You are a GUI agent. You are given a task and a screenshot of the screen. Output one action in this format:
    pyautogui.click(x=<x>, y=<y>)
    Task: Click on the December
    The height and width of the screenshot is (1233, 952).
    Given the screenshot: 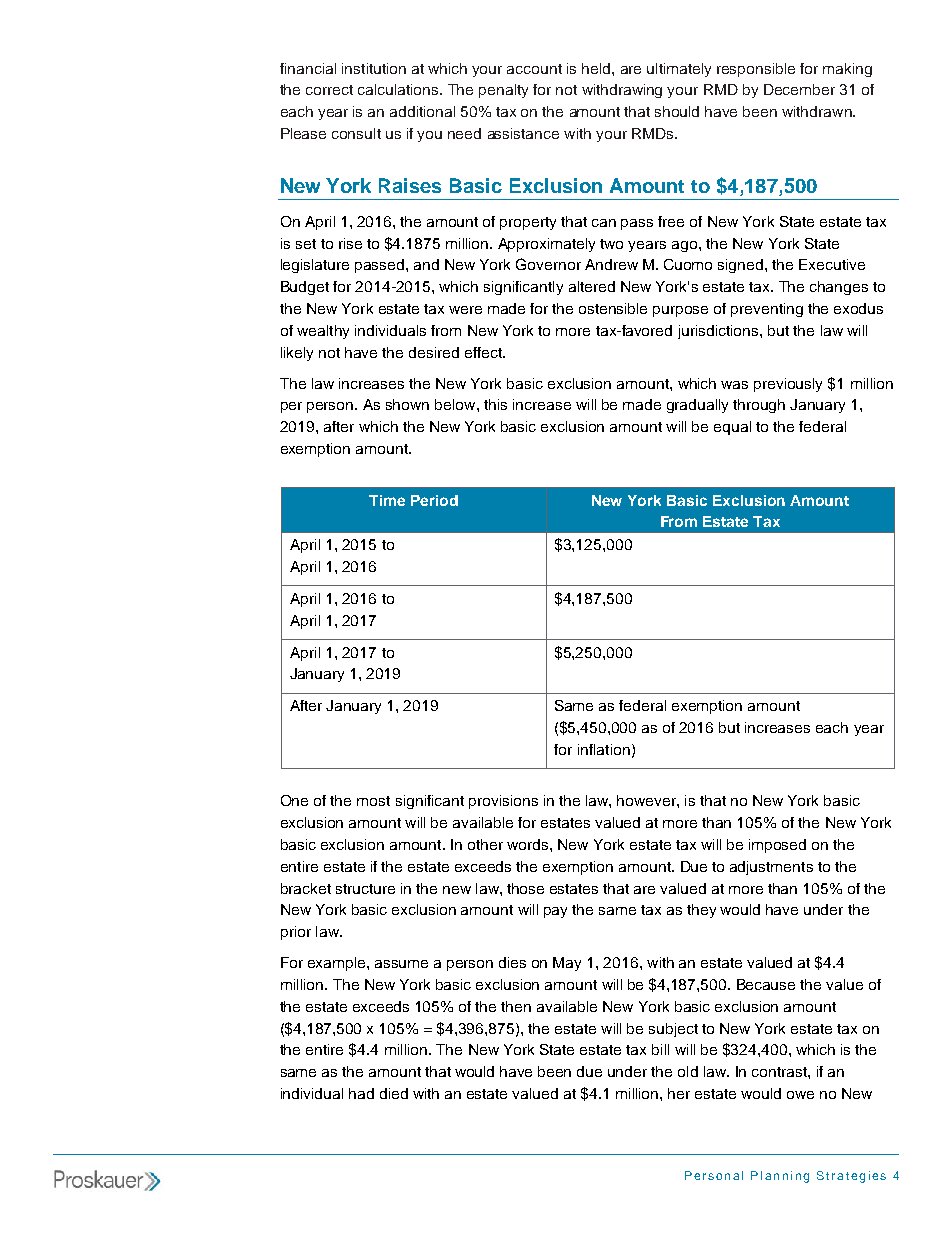 What is the action you would take?
    pyautogui.click(x=799, y=89)
